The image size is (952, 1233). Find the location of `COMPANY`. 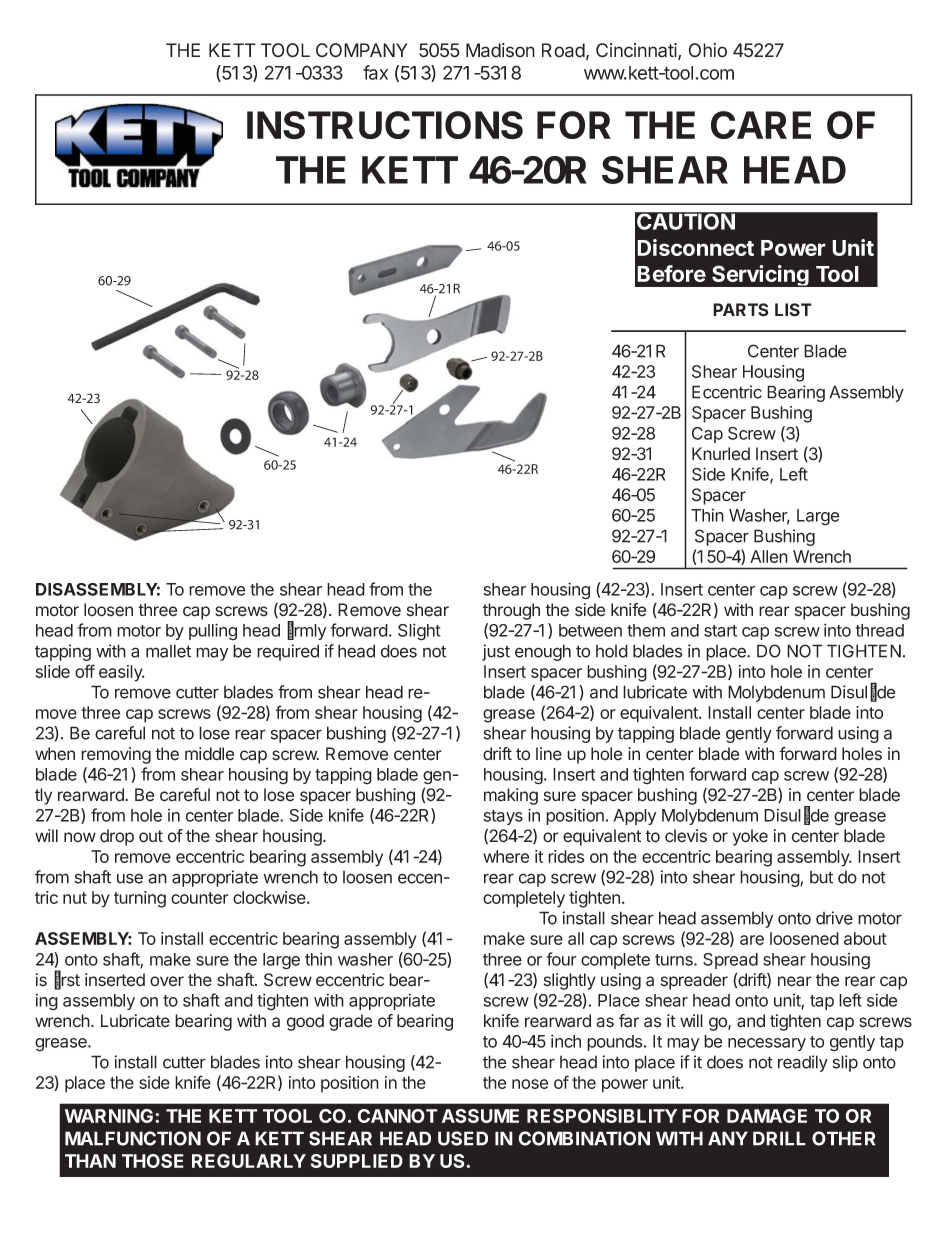

COMPANY is located at coordinates (362, 50).
